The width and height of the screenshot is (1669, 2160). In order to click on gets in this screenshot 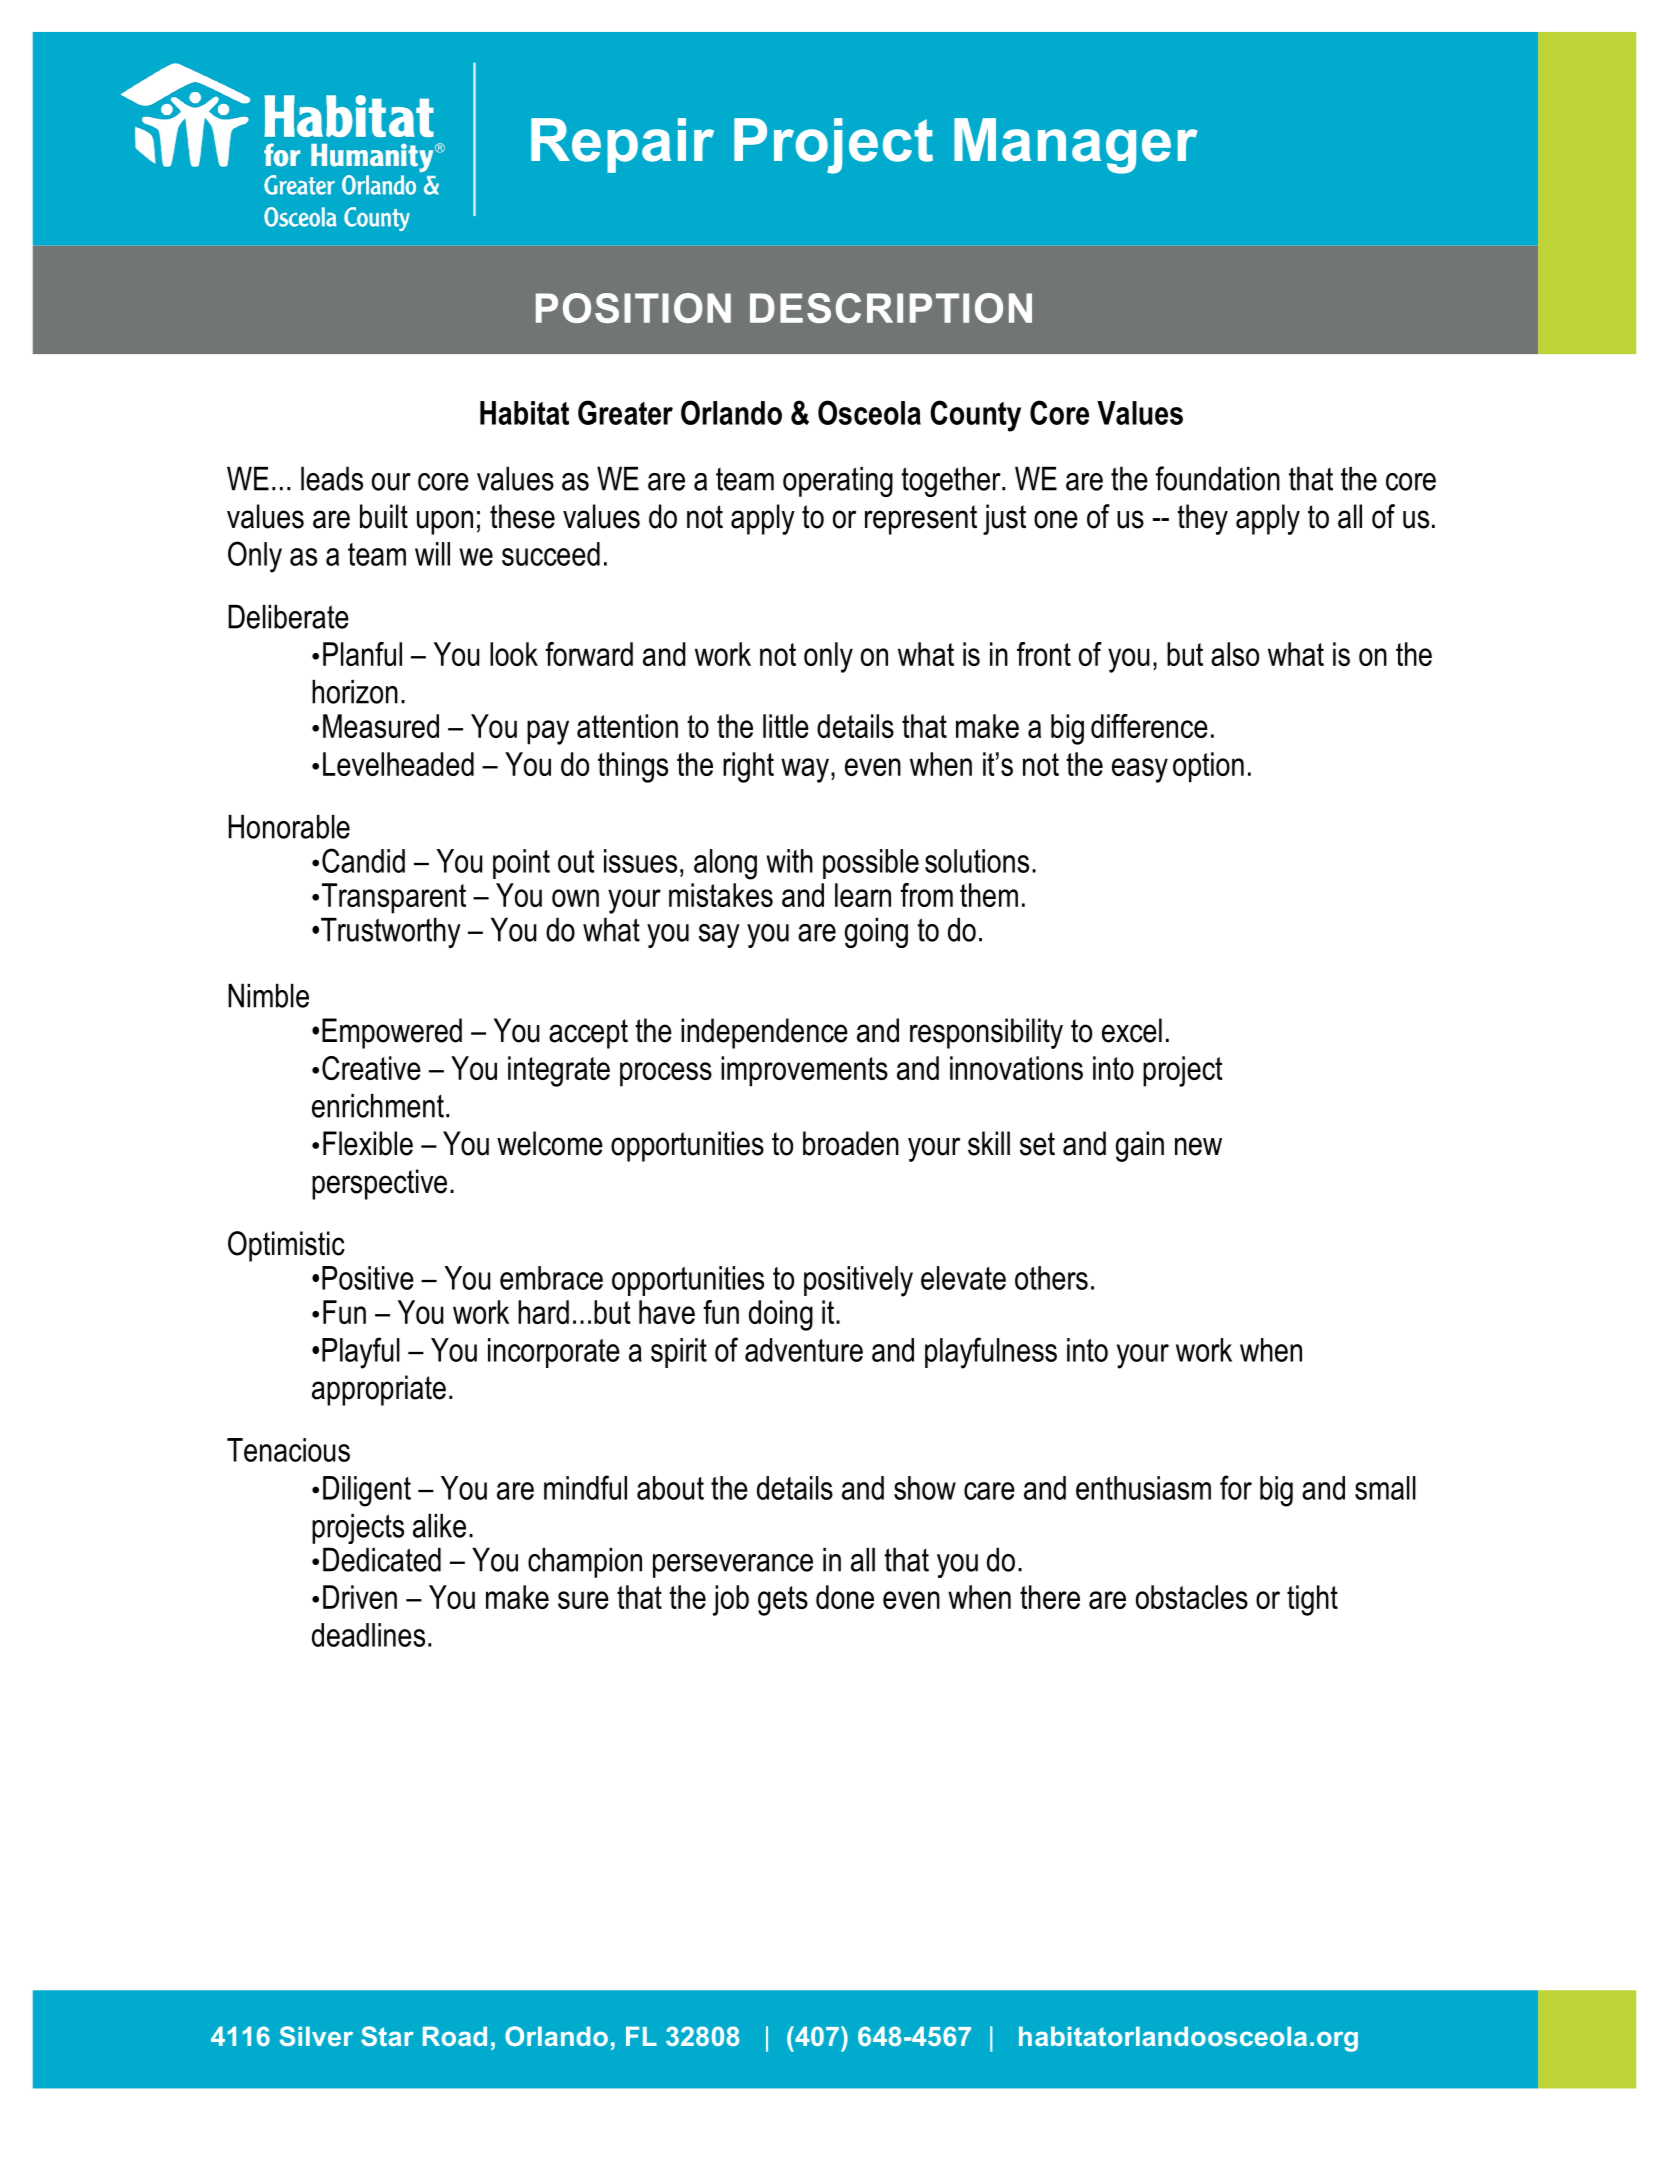, I will do `click(783, 1601)`.
